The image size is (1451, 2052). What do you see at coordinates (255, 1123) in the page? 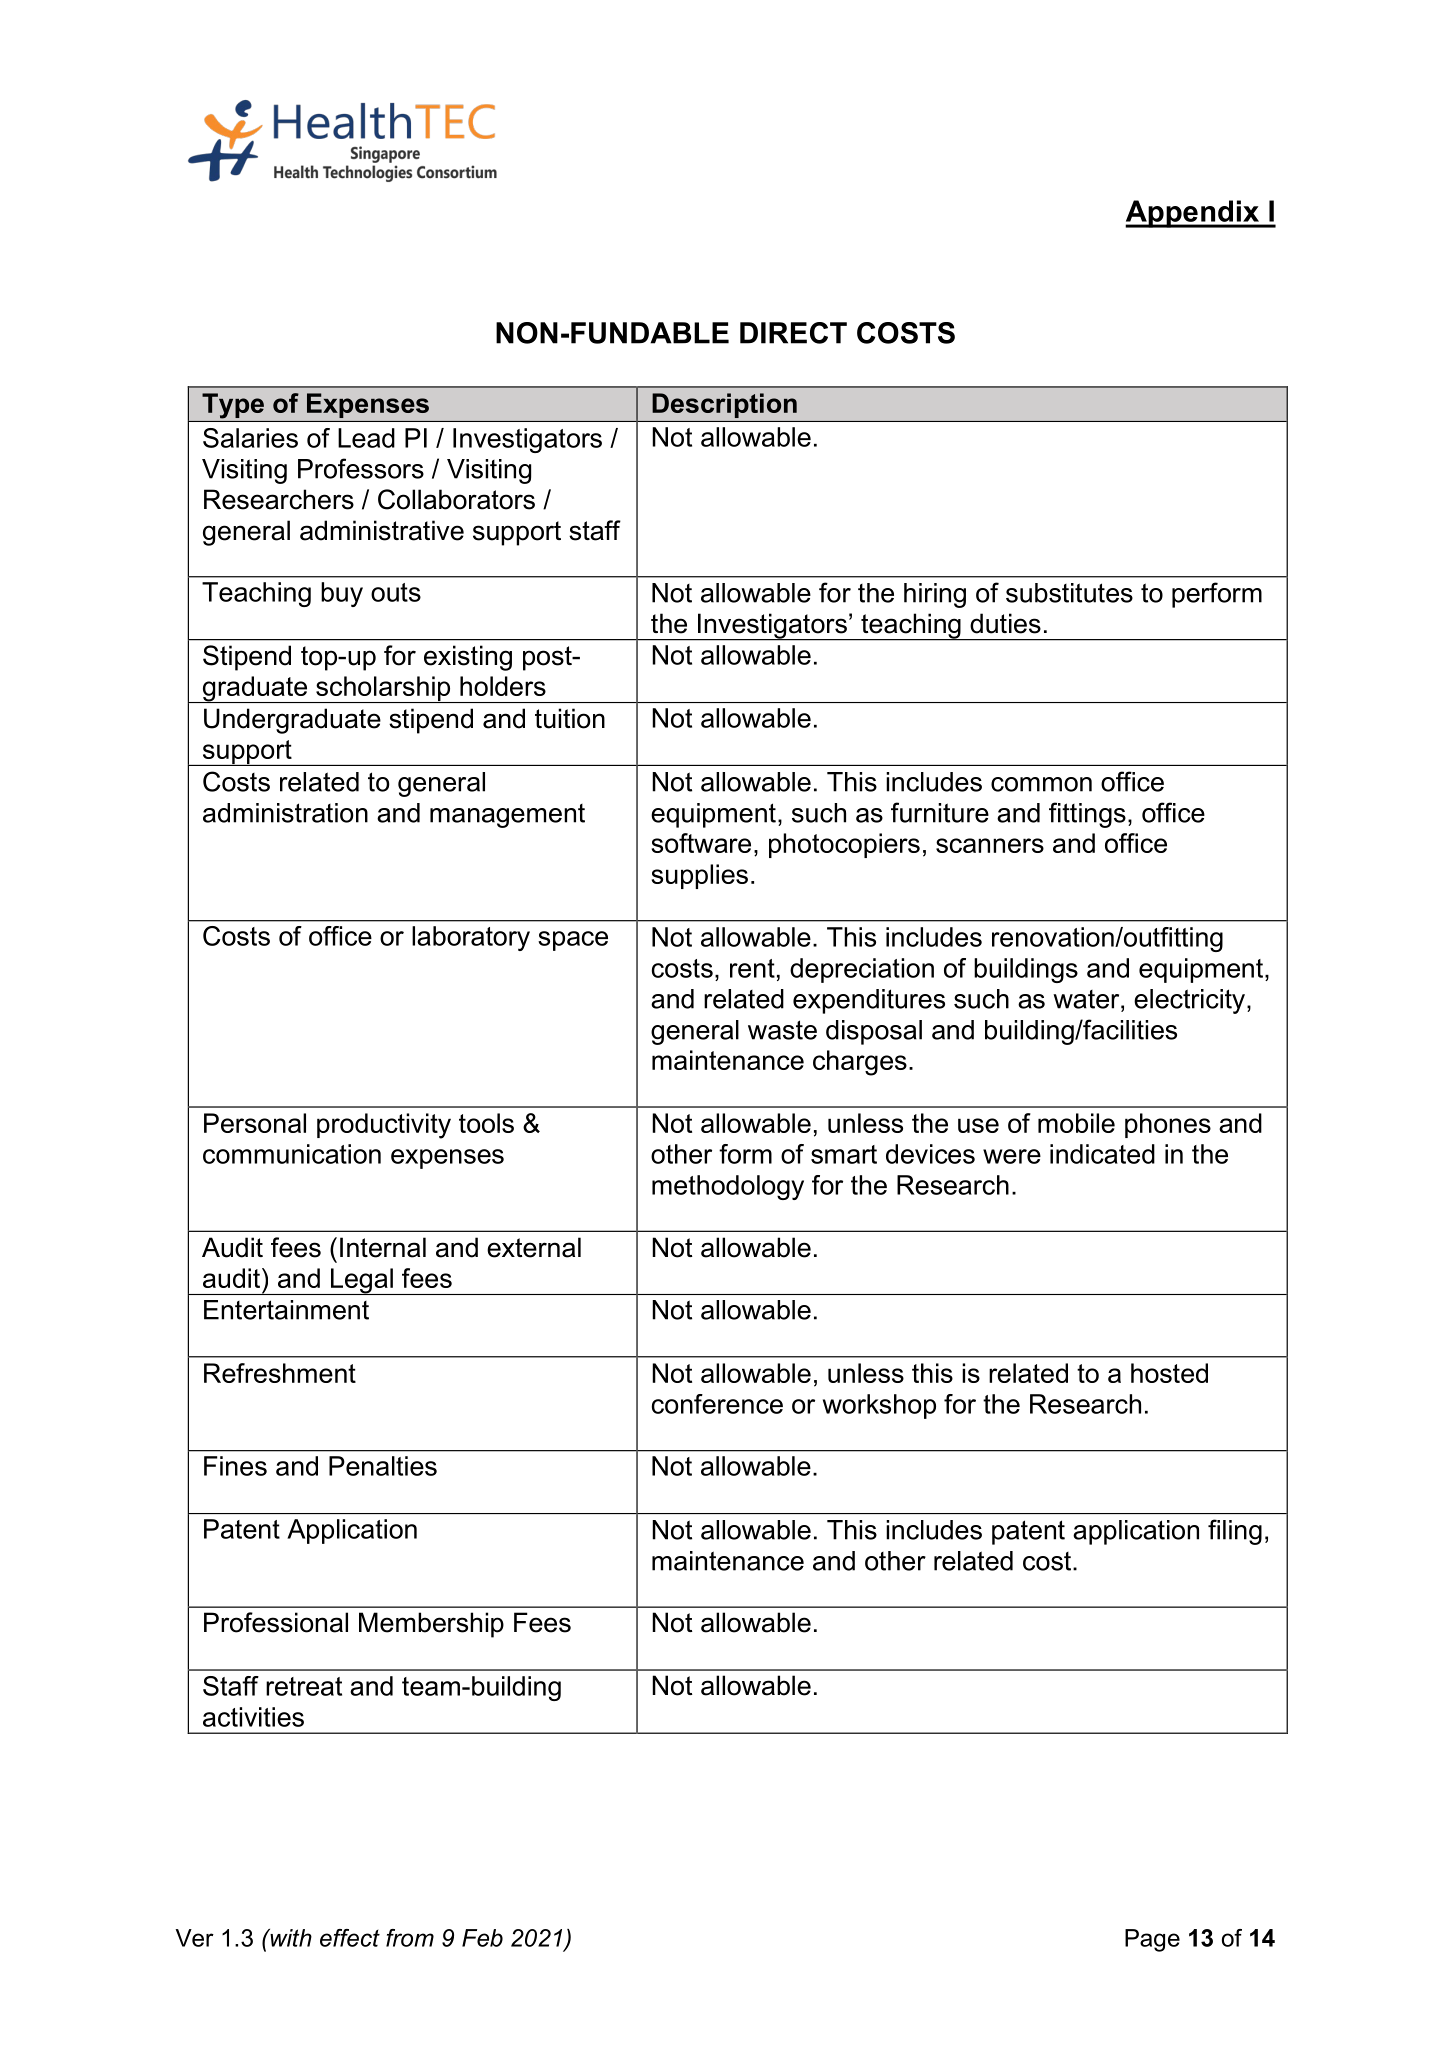
I see `Personal` at bounding box center [255, 1123].
